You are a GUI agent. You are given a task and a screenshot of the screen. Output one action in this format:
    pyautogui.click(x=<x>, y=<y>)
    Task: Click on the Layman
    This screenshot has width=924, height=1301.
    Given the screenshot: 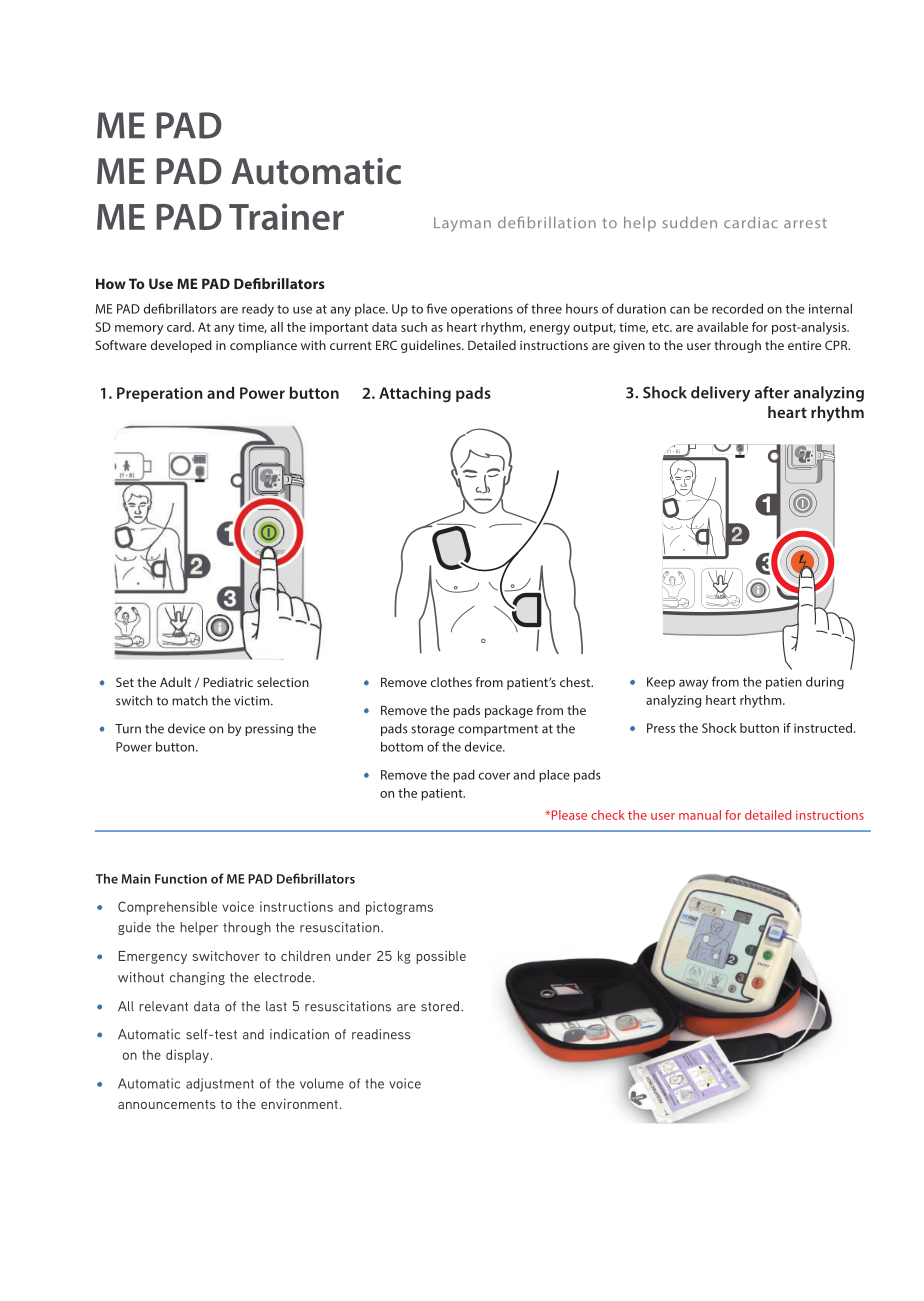 What is the action you would take?
    pyautogui.click(x=462, y=224)
